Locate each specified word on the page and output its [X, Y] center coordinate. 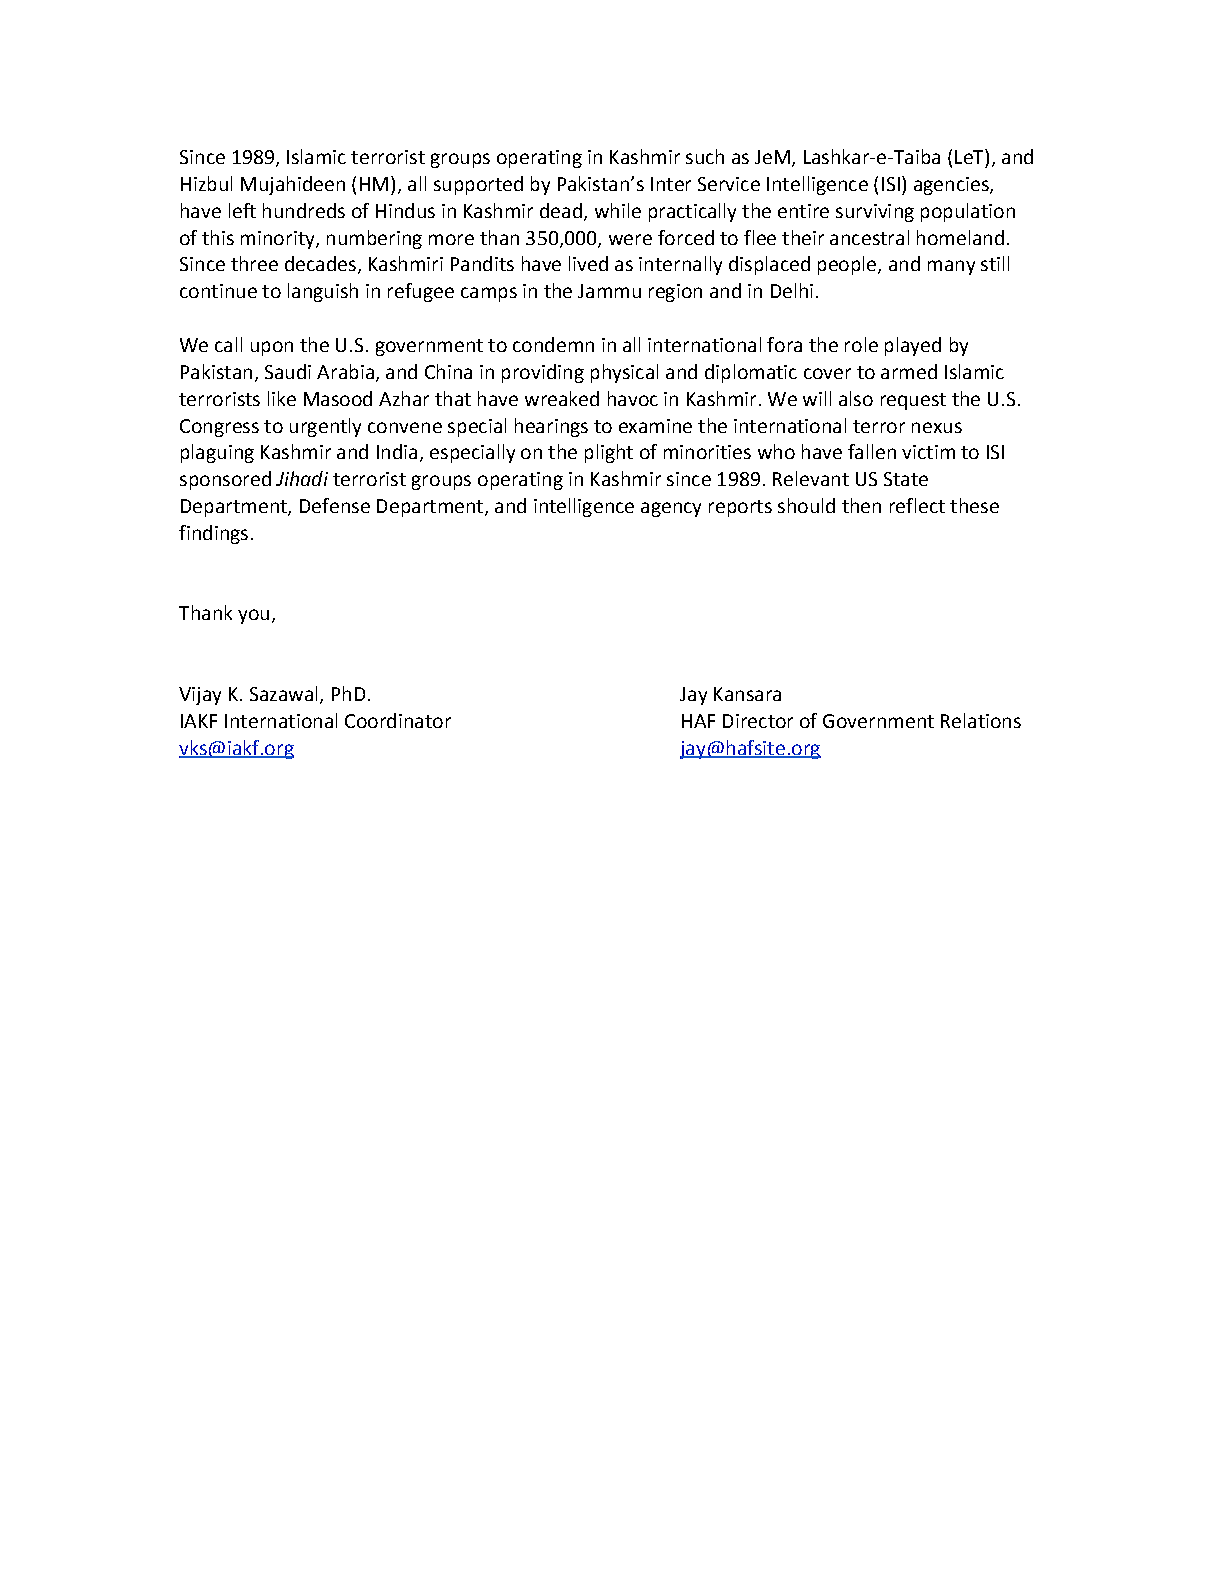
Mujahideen [293, 185]
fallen [872, 451]
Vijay [200, 696]
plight [609, 453]
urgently [325, 427]
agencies [952, 186]
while [618, 210]
